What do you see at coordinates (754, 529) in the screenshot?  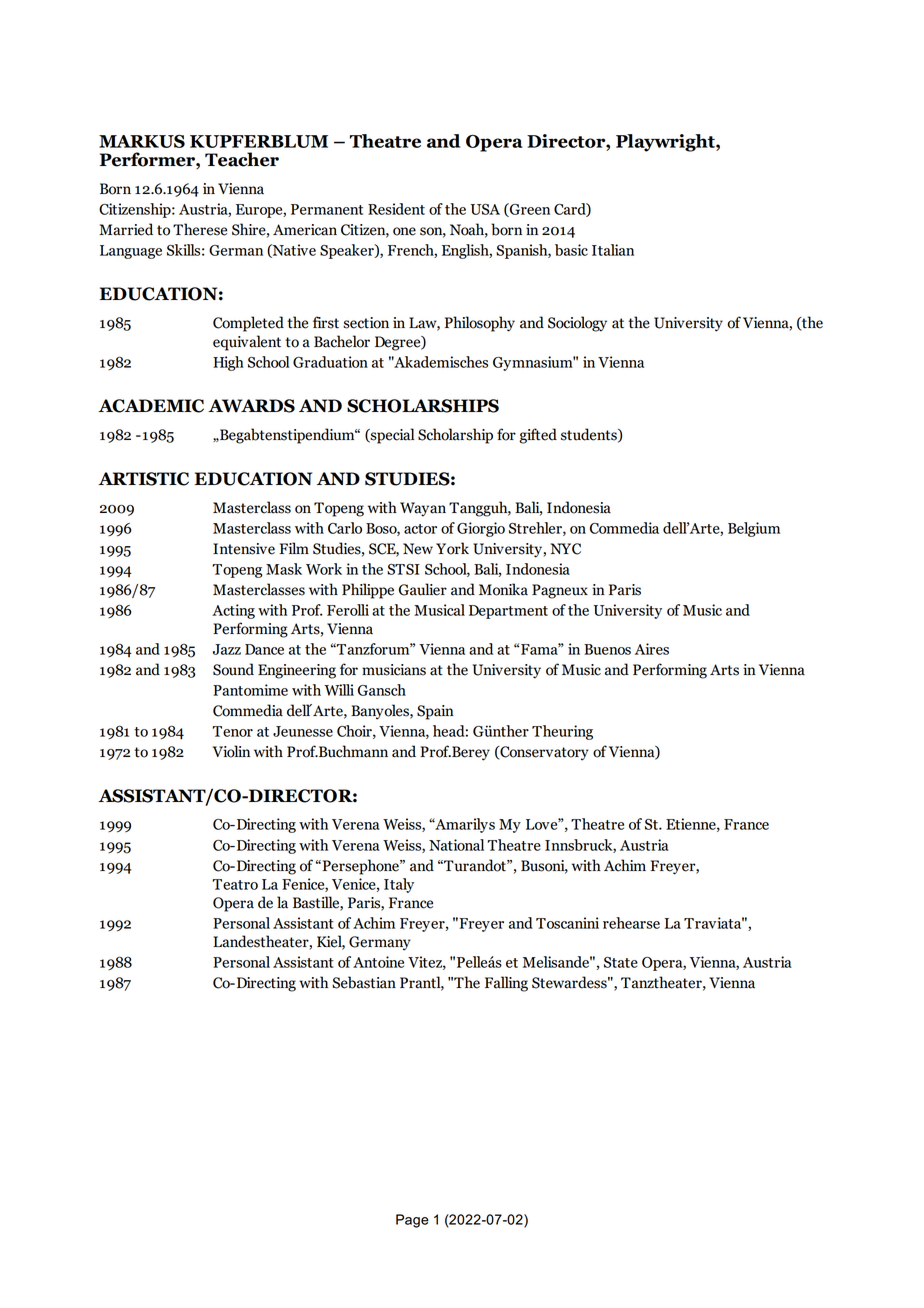 I see `Belgium` at bounding box center [754, 529].
